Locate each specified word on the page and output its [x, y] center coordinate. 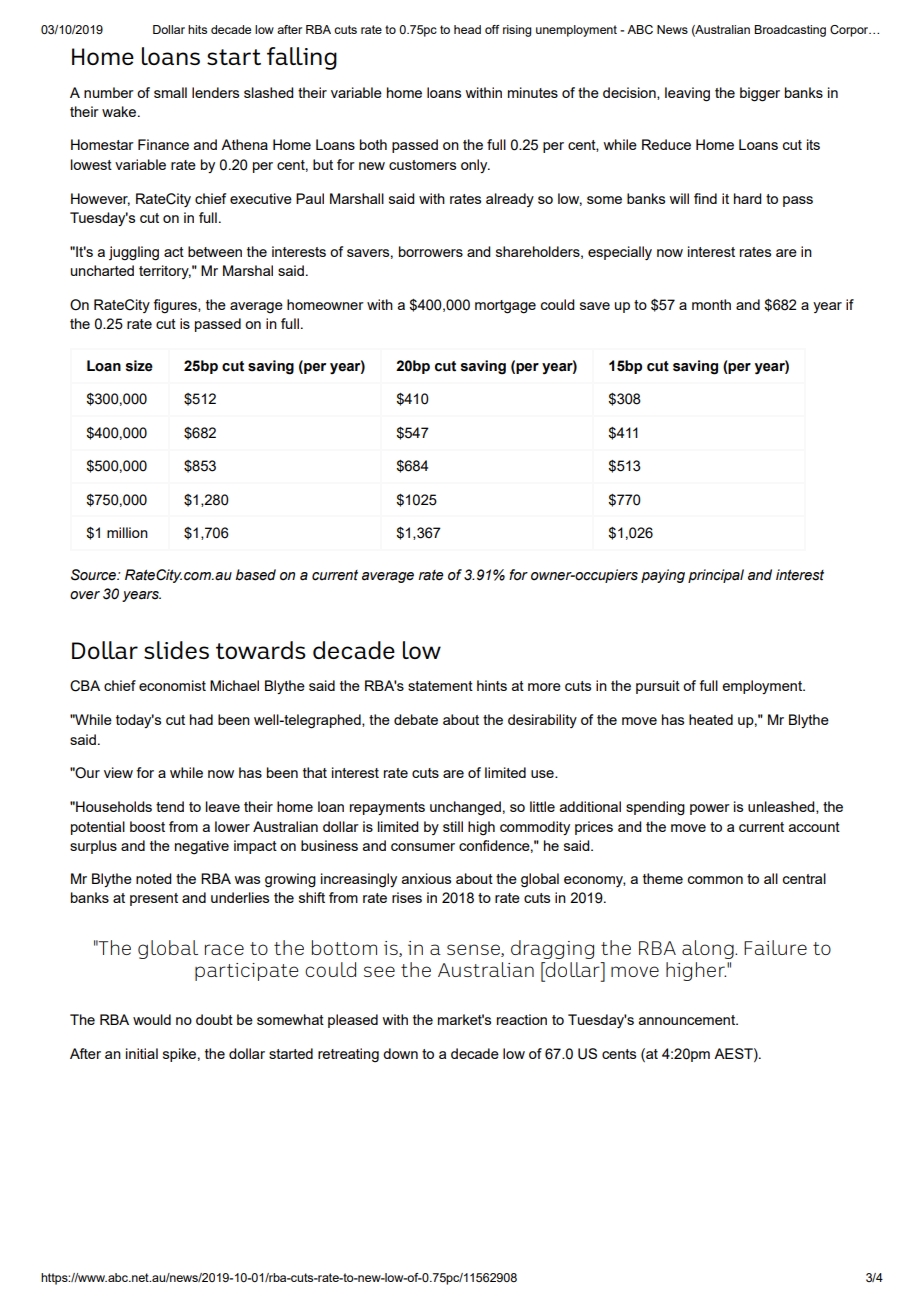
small [170, 92]
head [467, 29]
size [139, 366]
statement [440, 686]
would [152, 1019]
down [400, 1053]
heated [711, 719]
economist [172, 685]
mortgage [505, 307]
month [711, 304]
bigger [760, 94]
